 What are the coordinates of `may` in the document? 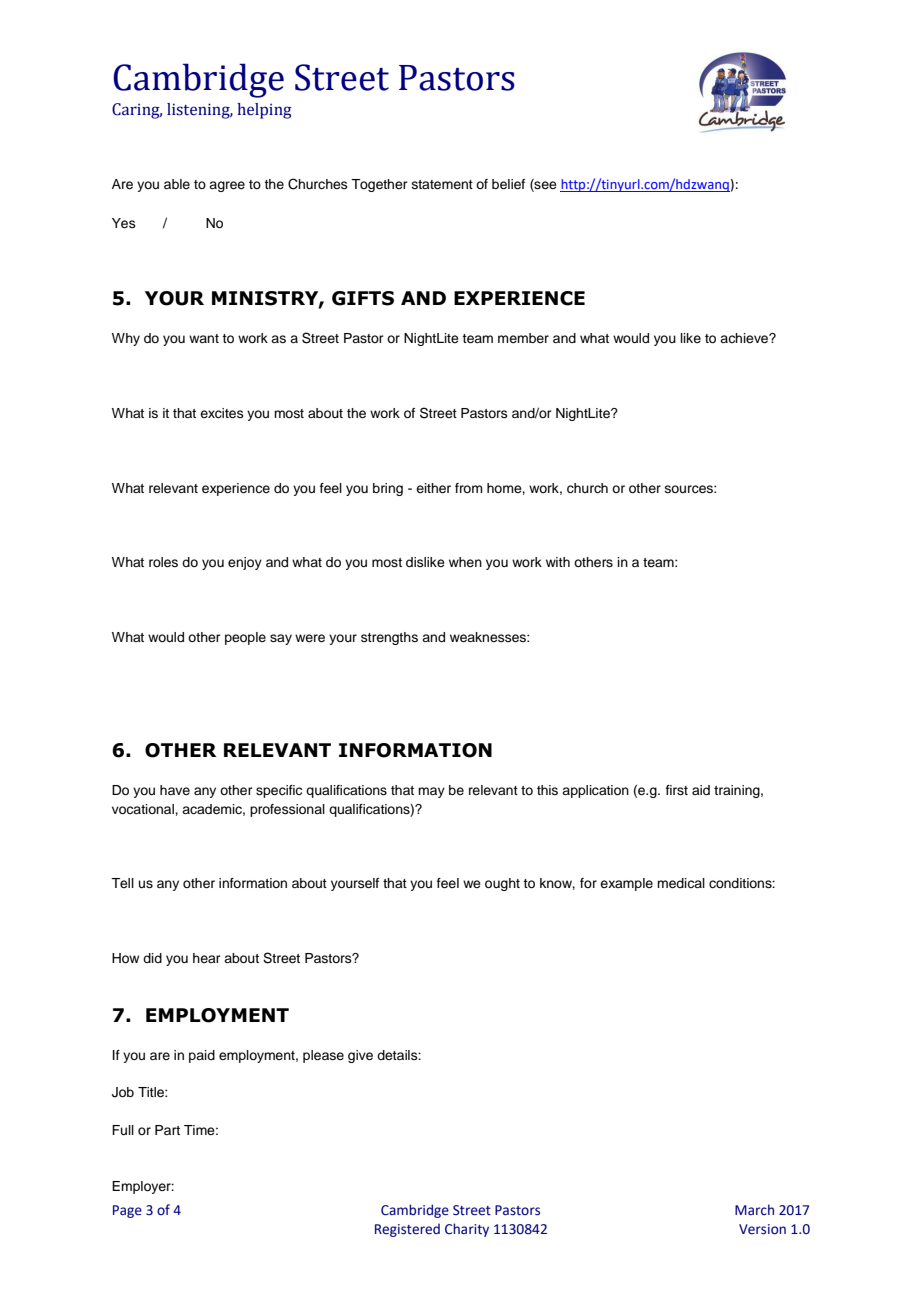 It's located at (431, 792).
